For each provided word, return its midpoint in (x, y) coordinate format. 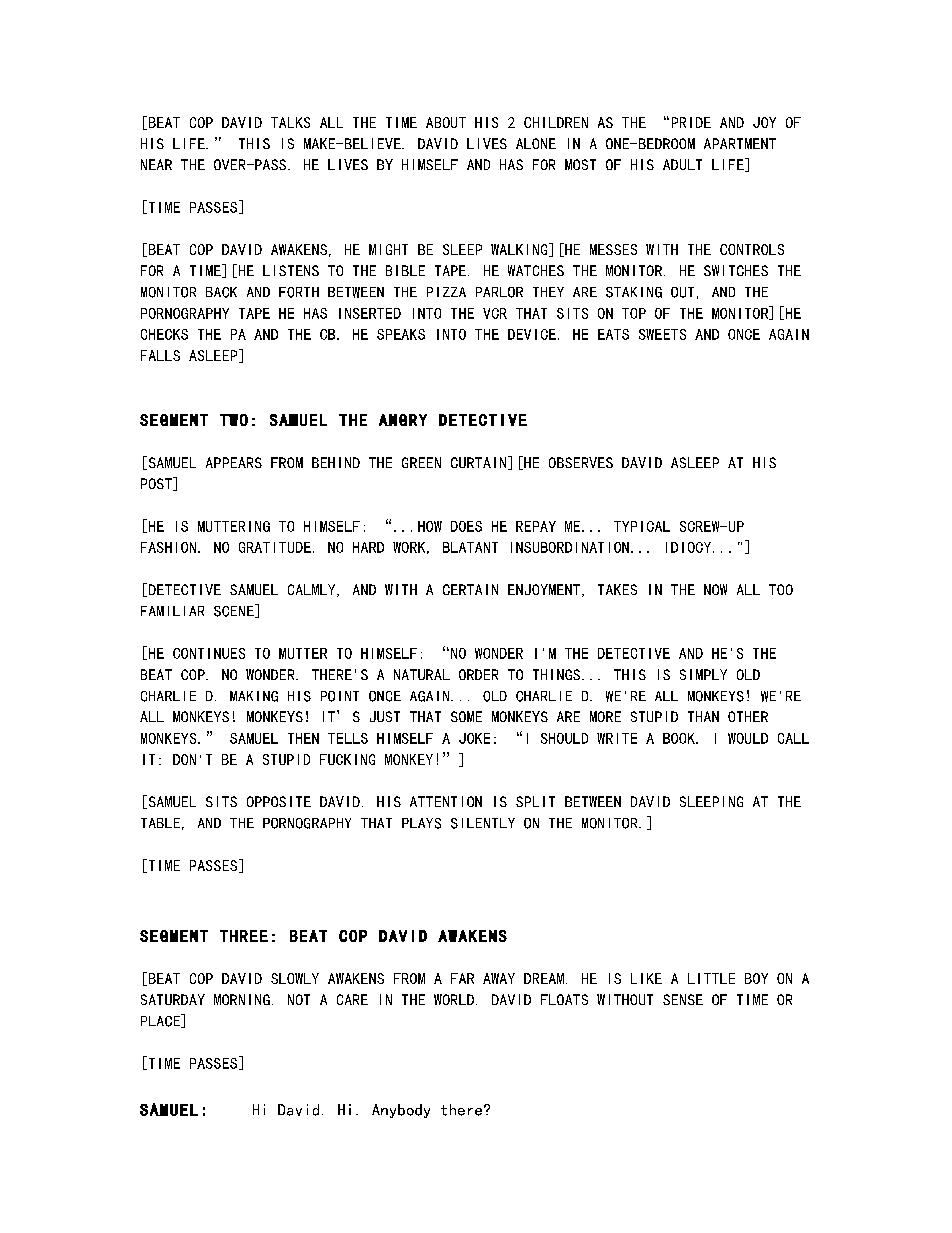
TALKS (290, 122)
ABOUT (446, 122)
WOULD (748, 738)
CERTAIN (470, 589)
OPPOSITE (279, 801)
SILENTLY (483, 823)
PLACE (161, 1021)
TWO (234, 420)
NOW (715, 589)
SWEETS (662, 334)
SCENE (235, 611)
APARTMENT (740, 143)
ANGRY (403, 420)
